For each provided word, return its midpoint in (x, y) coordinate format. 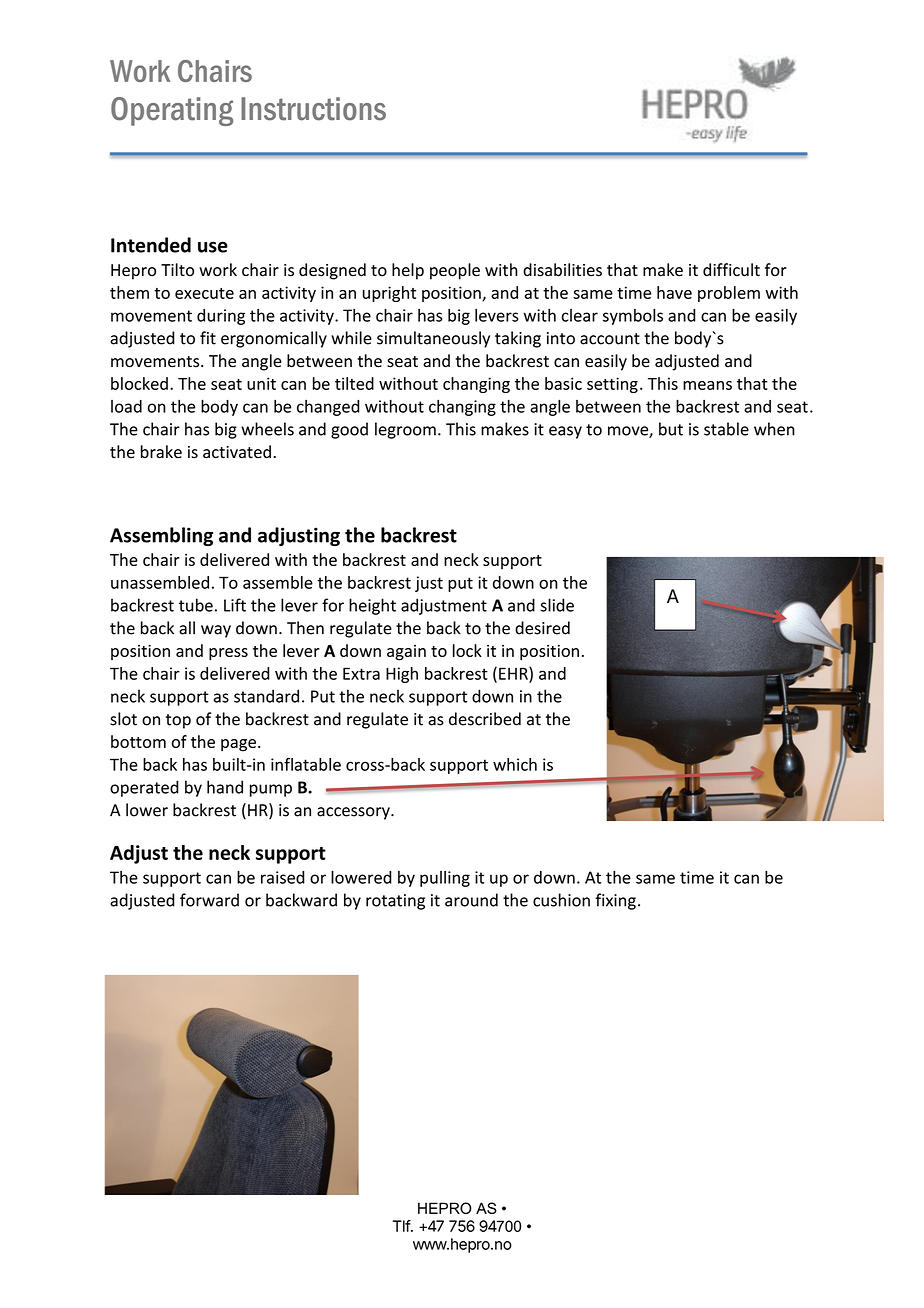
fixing (615, 901)
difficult (731, 270)
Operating (172, 111)
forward (209, 900)
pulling (445, 879)
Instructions (313, 109)
